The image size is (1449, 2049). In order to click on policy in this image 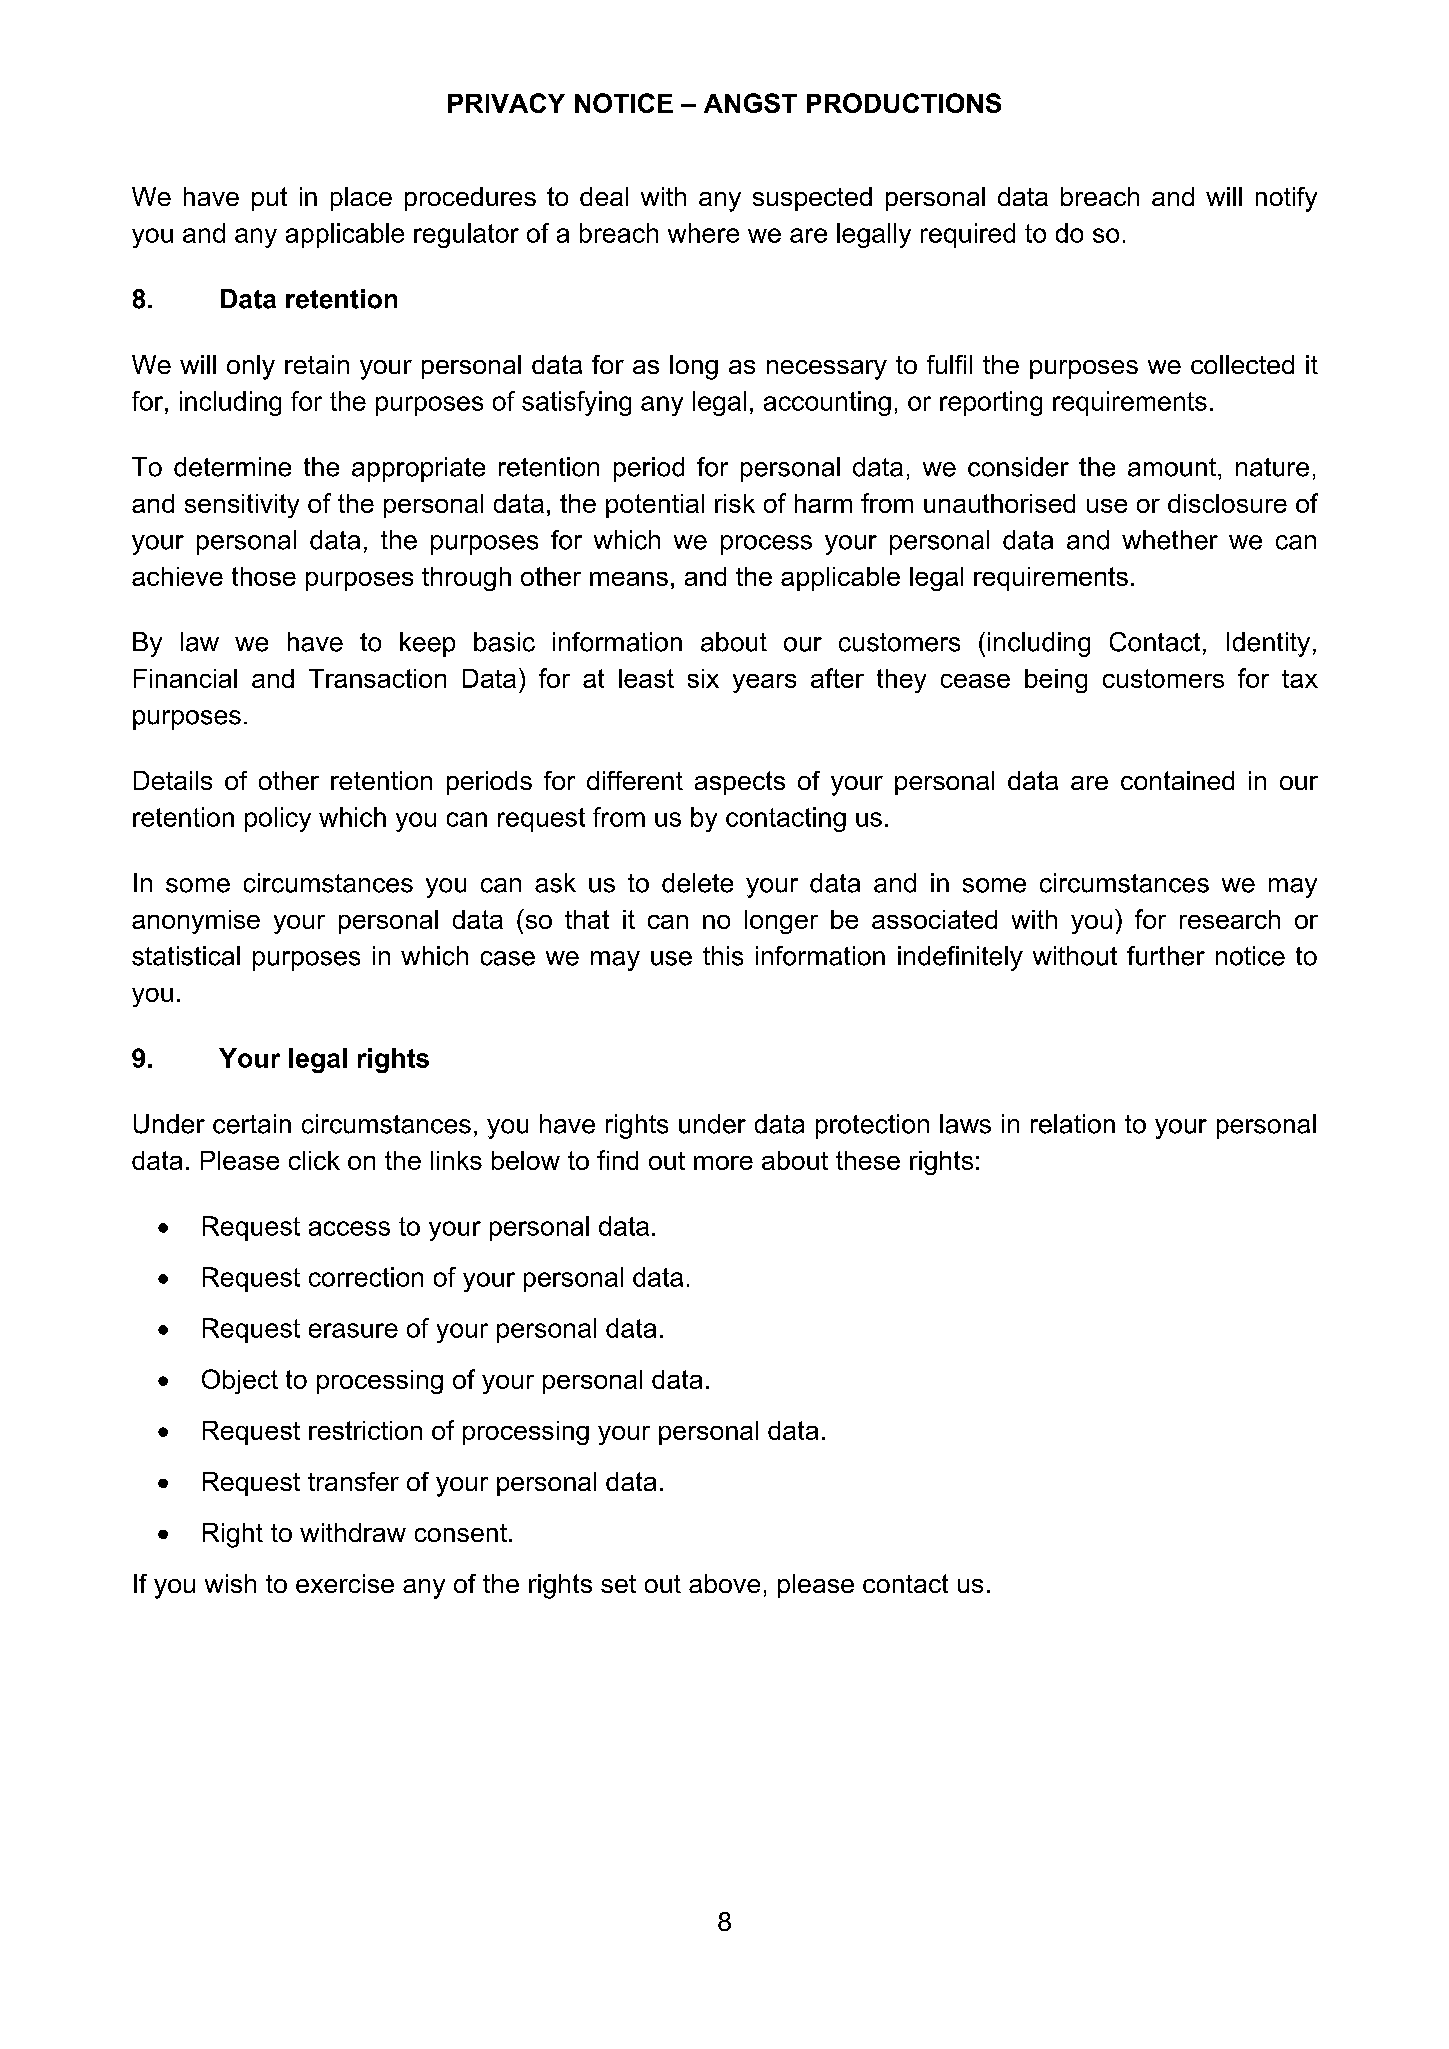, I will do `click(278, 819)`.
